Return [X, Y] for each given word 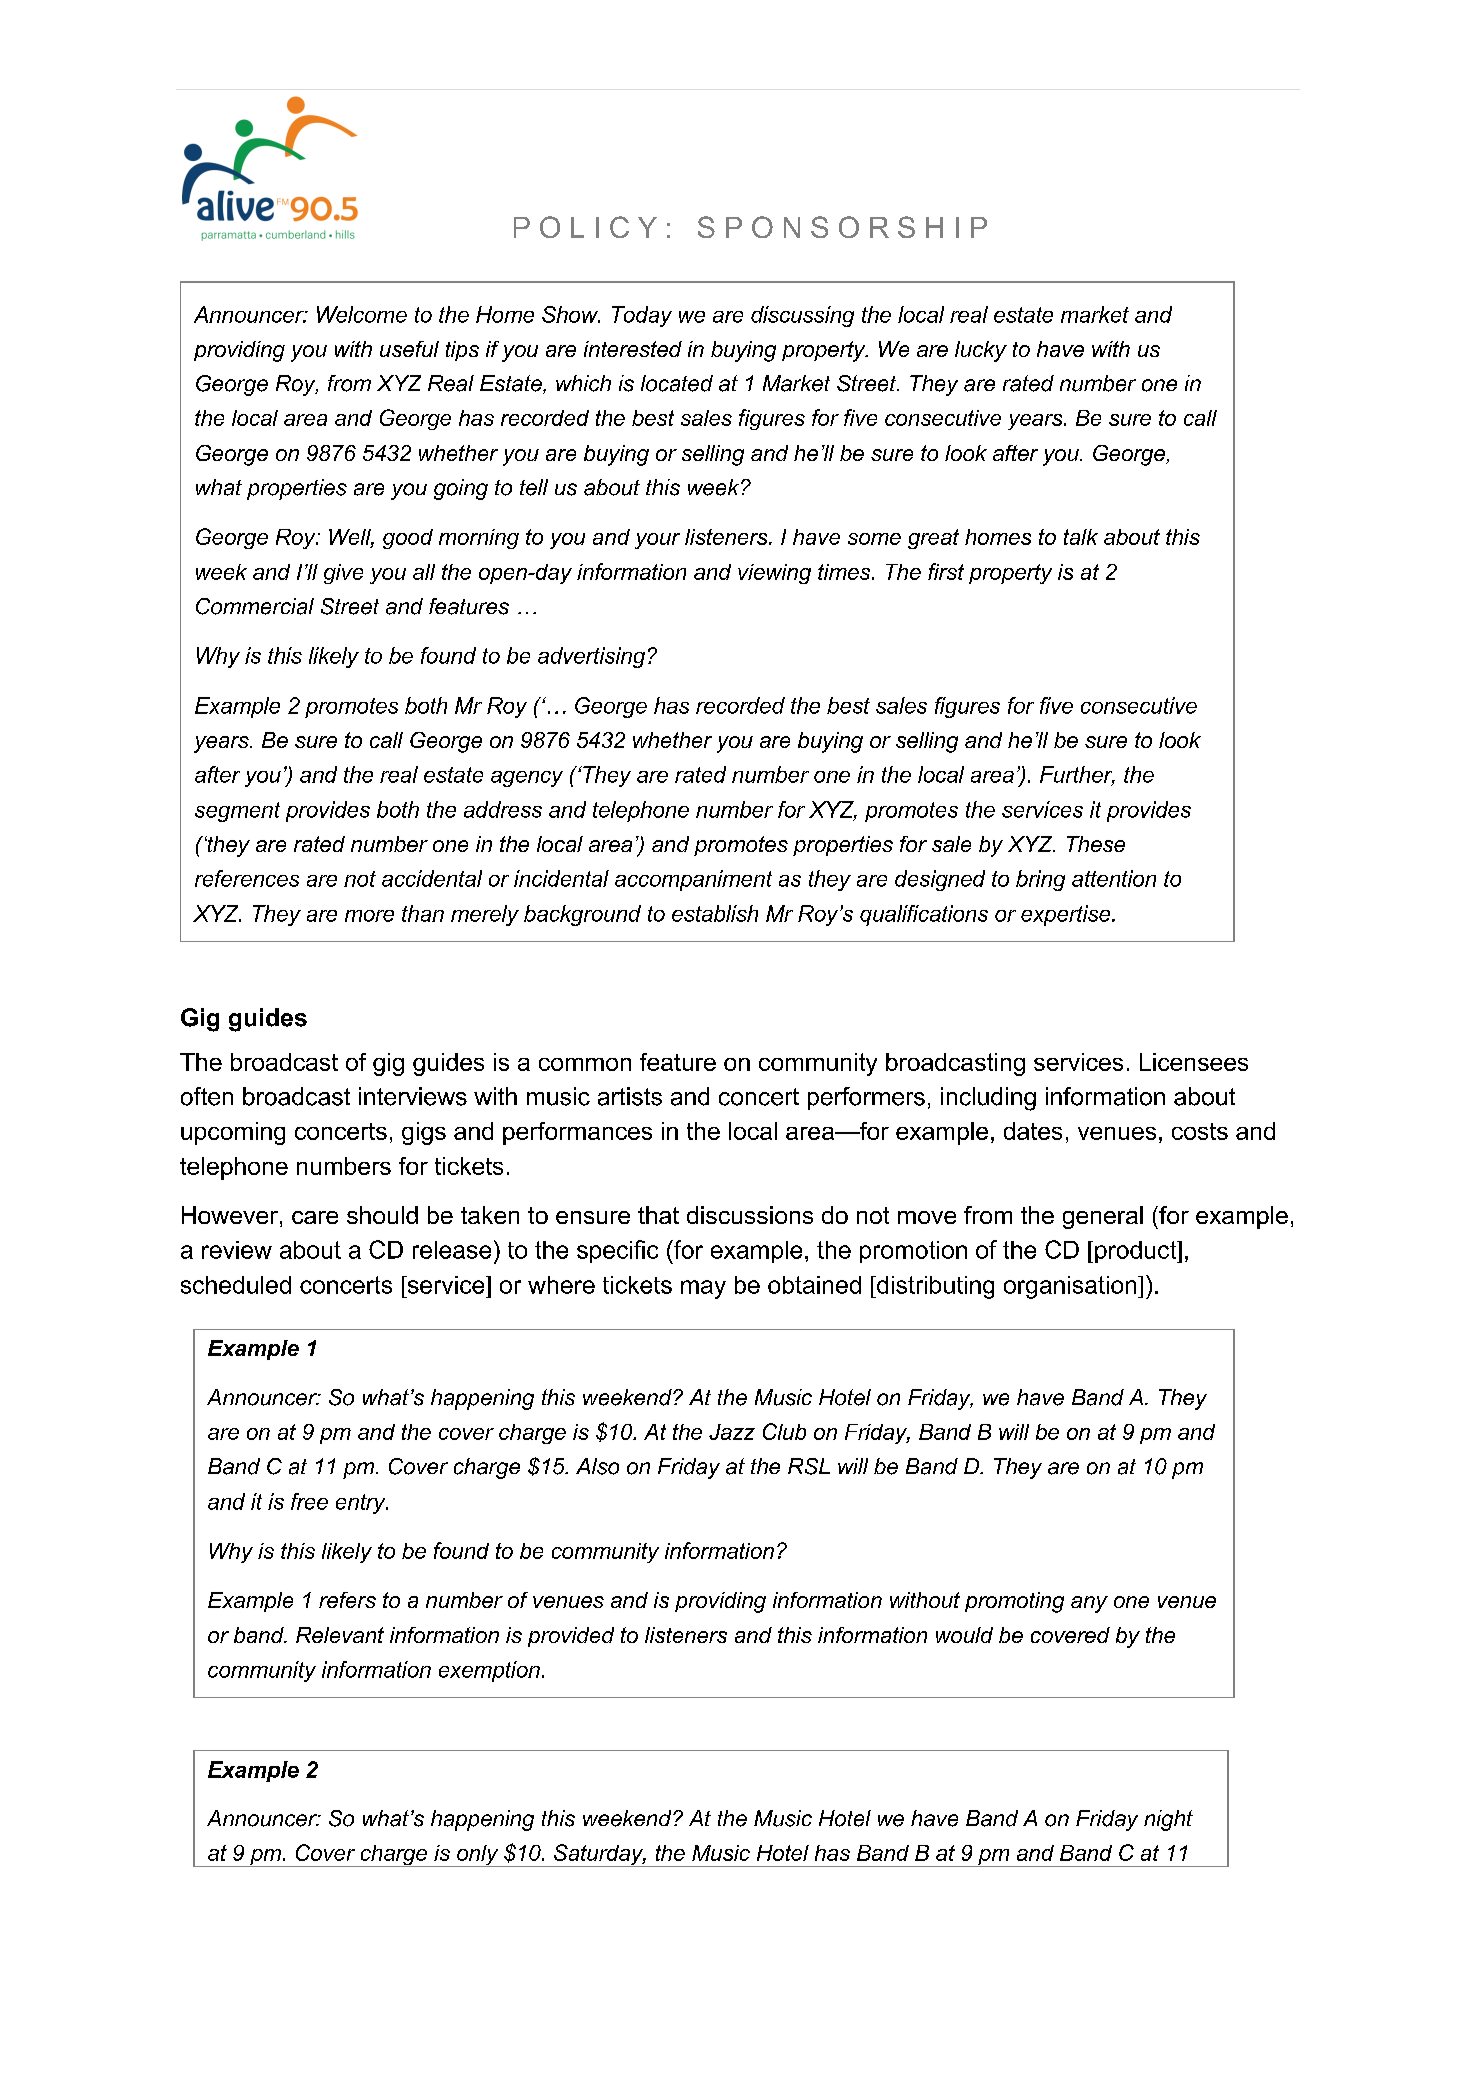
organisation [1071, 1287]
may [703, 1289]
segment [237, 812]
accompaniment [693, 880]
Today [642, 316]
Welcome [362, 314]
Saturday [599, 1855]
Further [1077, 775]
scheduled [236, 1285]
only [478, 1856]
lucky [981, 351]
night [1168, 1820]
